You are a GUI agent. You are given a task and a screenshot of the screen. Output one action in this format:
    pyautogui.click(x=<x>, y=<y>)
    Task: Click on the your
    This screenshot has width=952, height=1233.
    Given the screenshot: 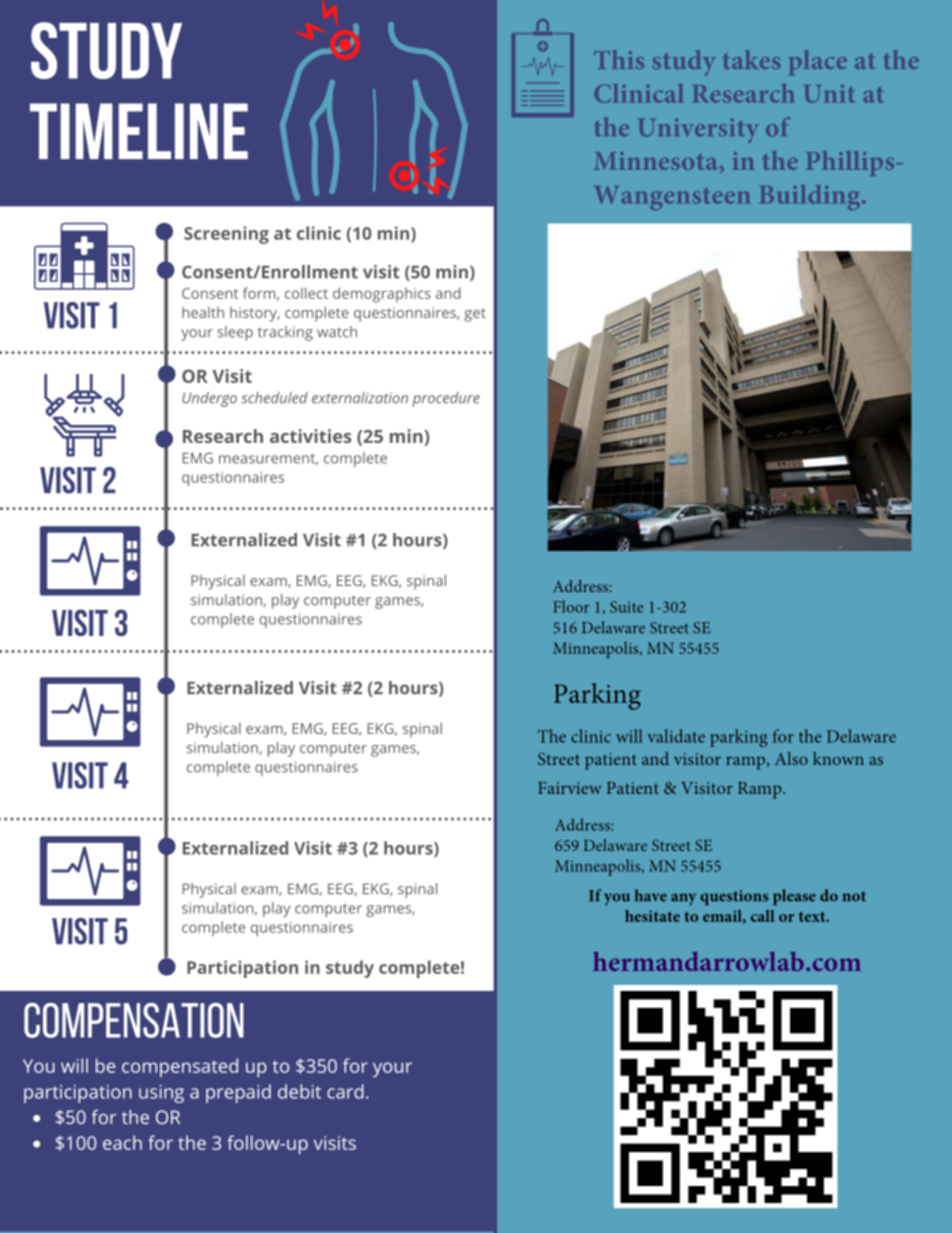 What is the action you would take?
    pyautogui.click(x=392, y=1069)
